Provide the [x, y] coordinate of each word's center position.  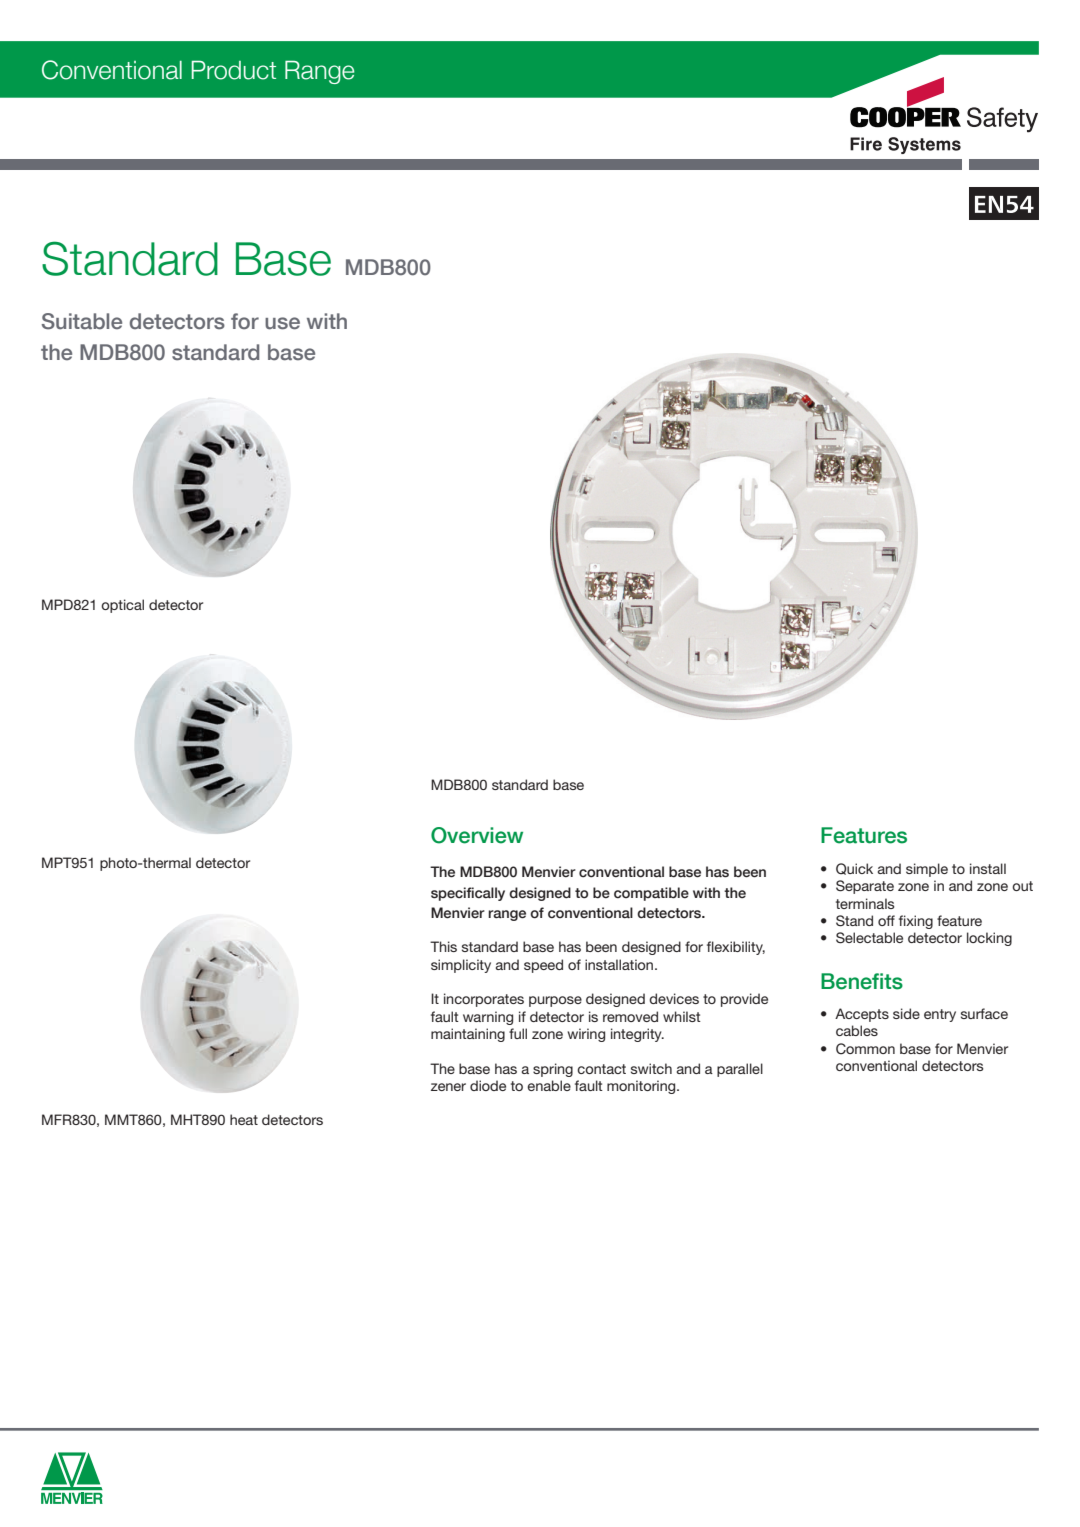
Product [234, 70]
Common [865, 1049]
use [282, 323]
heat [244, 1119]
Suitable [82, 321]
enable [549, 1085]
